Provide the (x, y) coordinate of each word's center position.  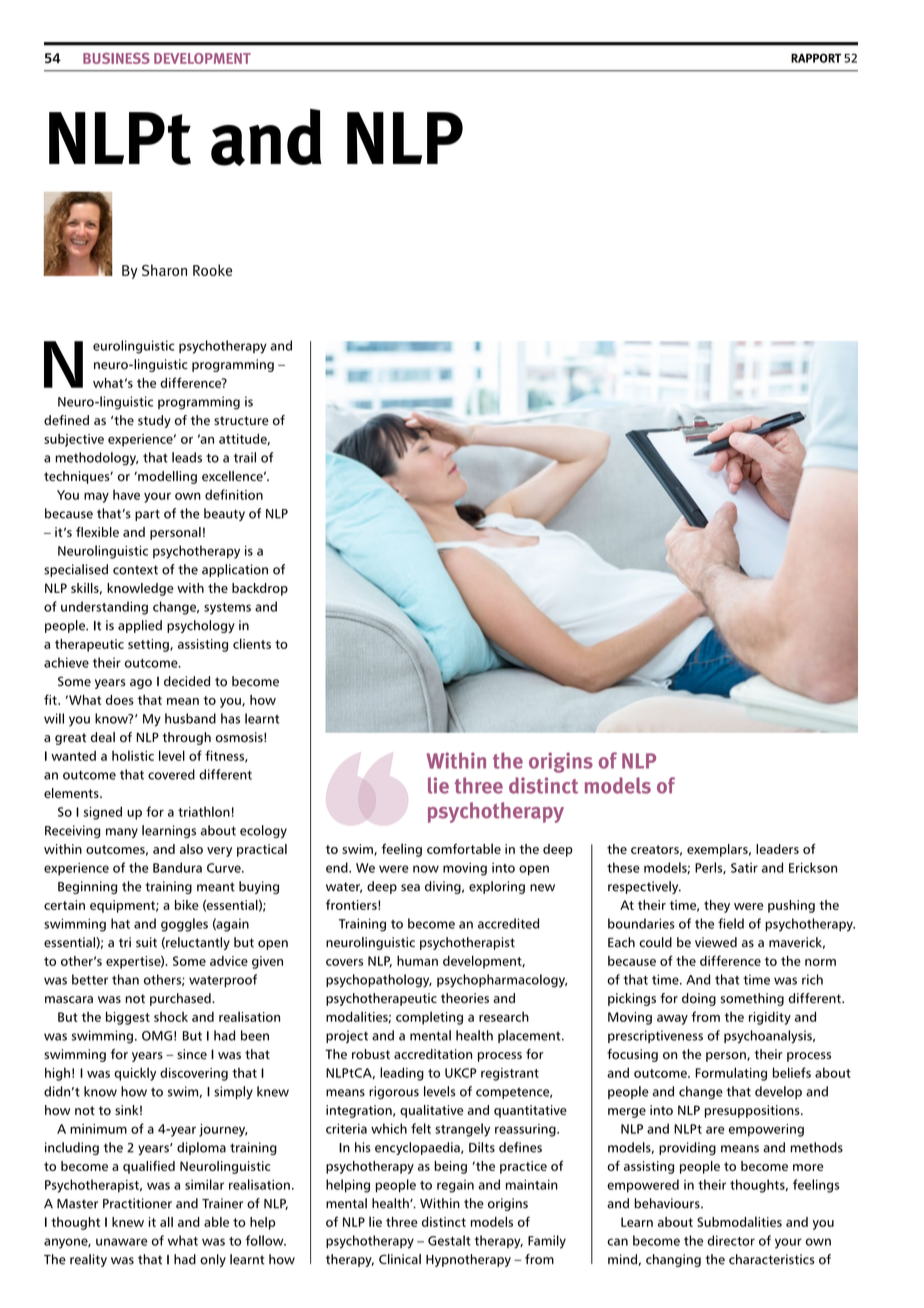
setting (149, 645)
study (154, 421)
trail (245, 457)
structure (241, 421)
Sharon (164, 270)
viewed (716, 942)
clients (252, 643)
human (417, 960)
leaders (777, 849)
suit (146, 942)
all (166, 1222)
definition (234, 494)
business (116, 58)
